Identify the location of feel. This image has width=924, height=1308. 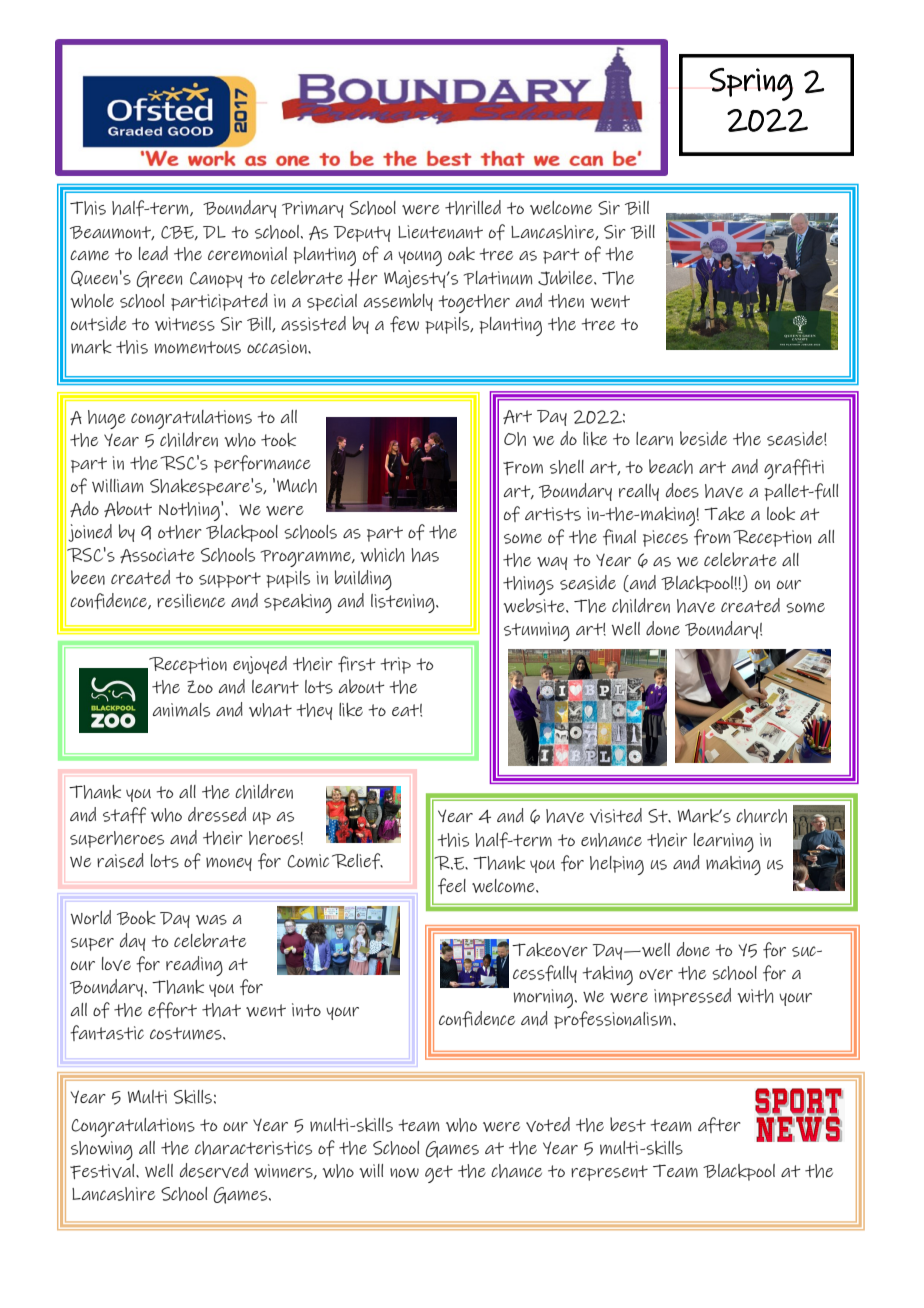
(452, 886).
